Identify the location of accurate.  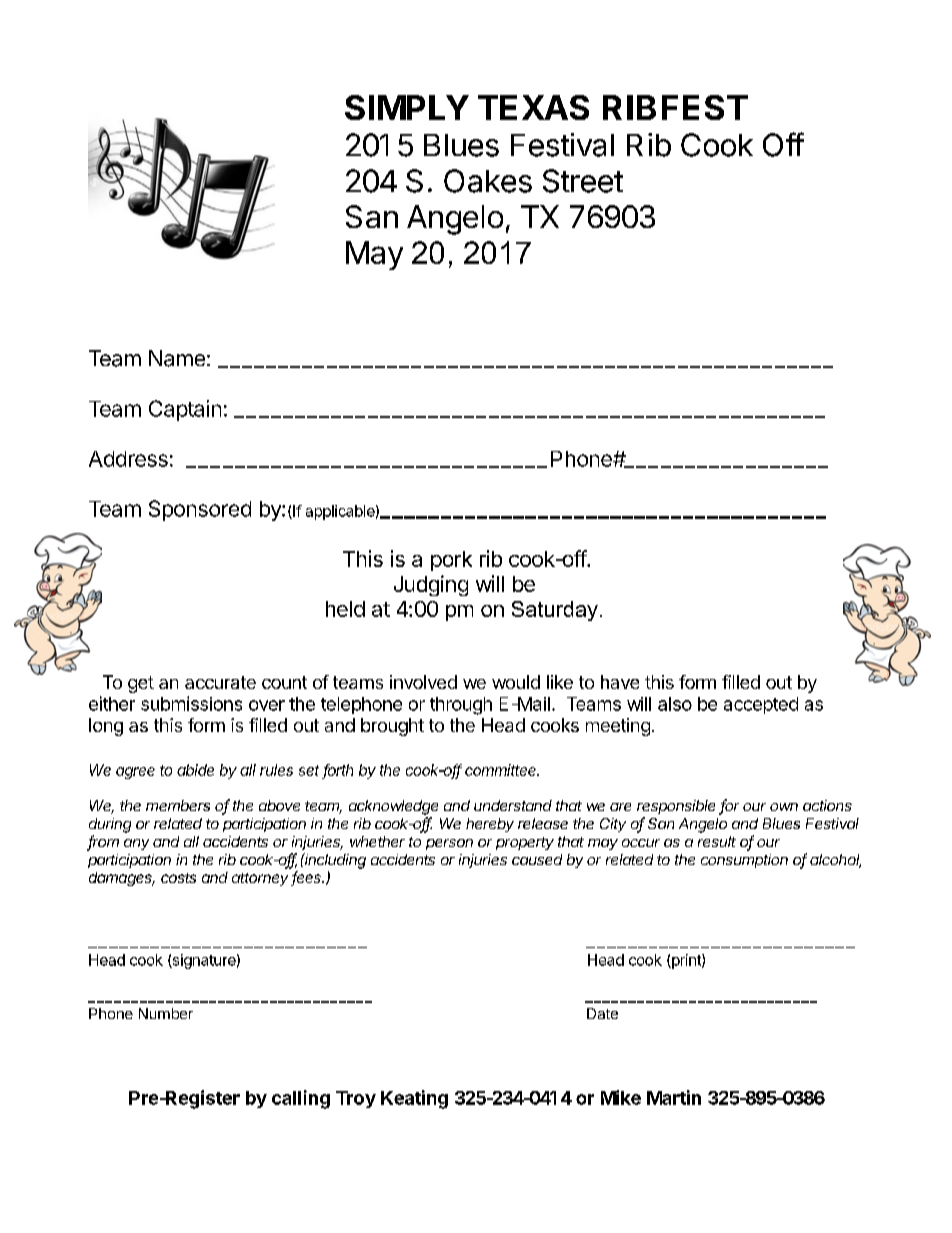
(220, 682).
